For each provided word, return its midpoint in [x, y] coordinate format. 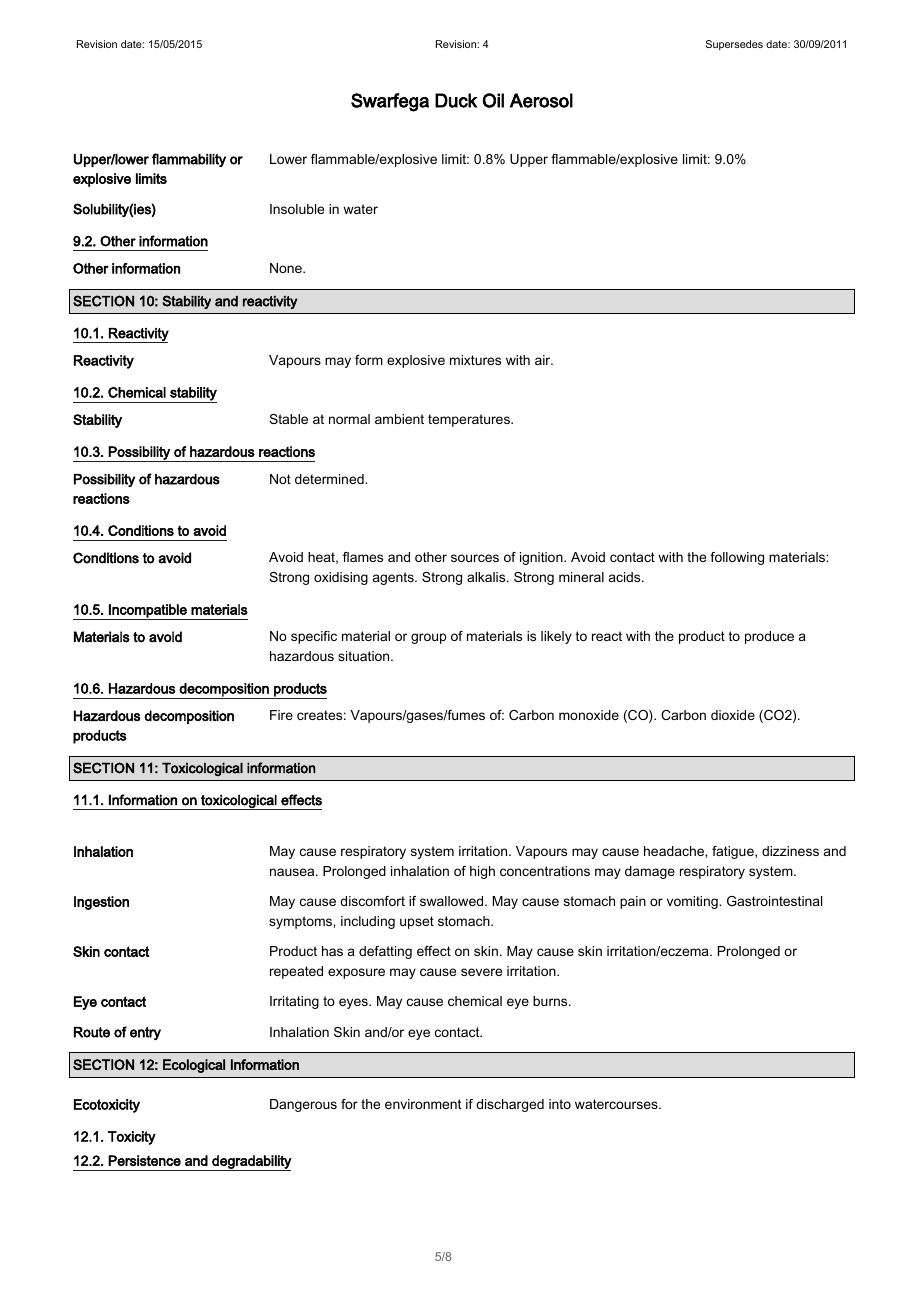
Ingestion [101, 903]
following [737, 558]
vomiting [693, 902]
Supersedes [734, 45]
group [429, 638]
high [482, 872]
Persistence [144, 1160]
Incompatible [148, 612]
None [287, 268]
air [544, 360]
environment [423, 1104]
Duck [456, 100]
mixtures [475, 360]
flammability [189, 160]
